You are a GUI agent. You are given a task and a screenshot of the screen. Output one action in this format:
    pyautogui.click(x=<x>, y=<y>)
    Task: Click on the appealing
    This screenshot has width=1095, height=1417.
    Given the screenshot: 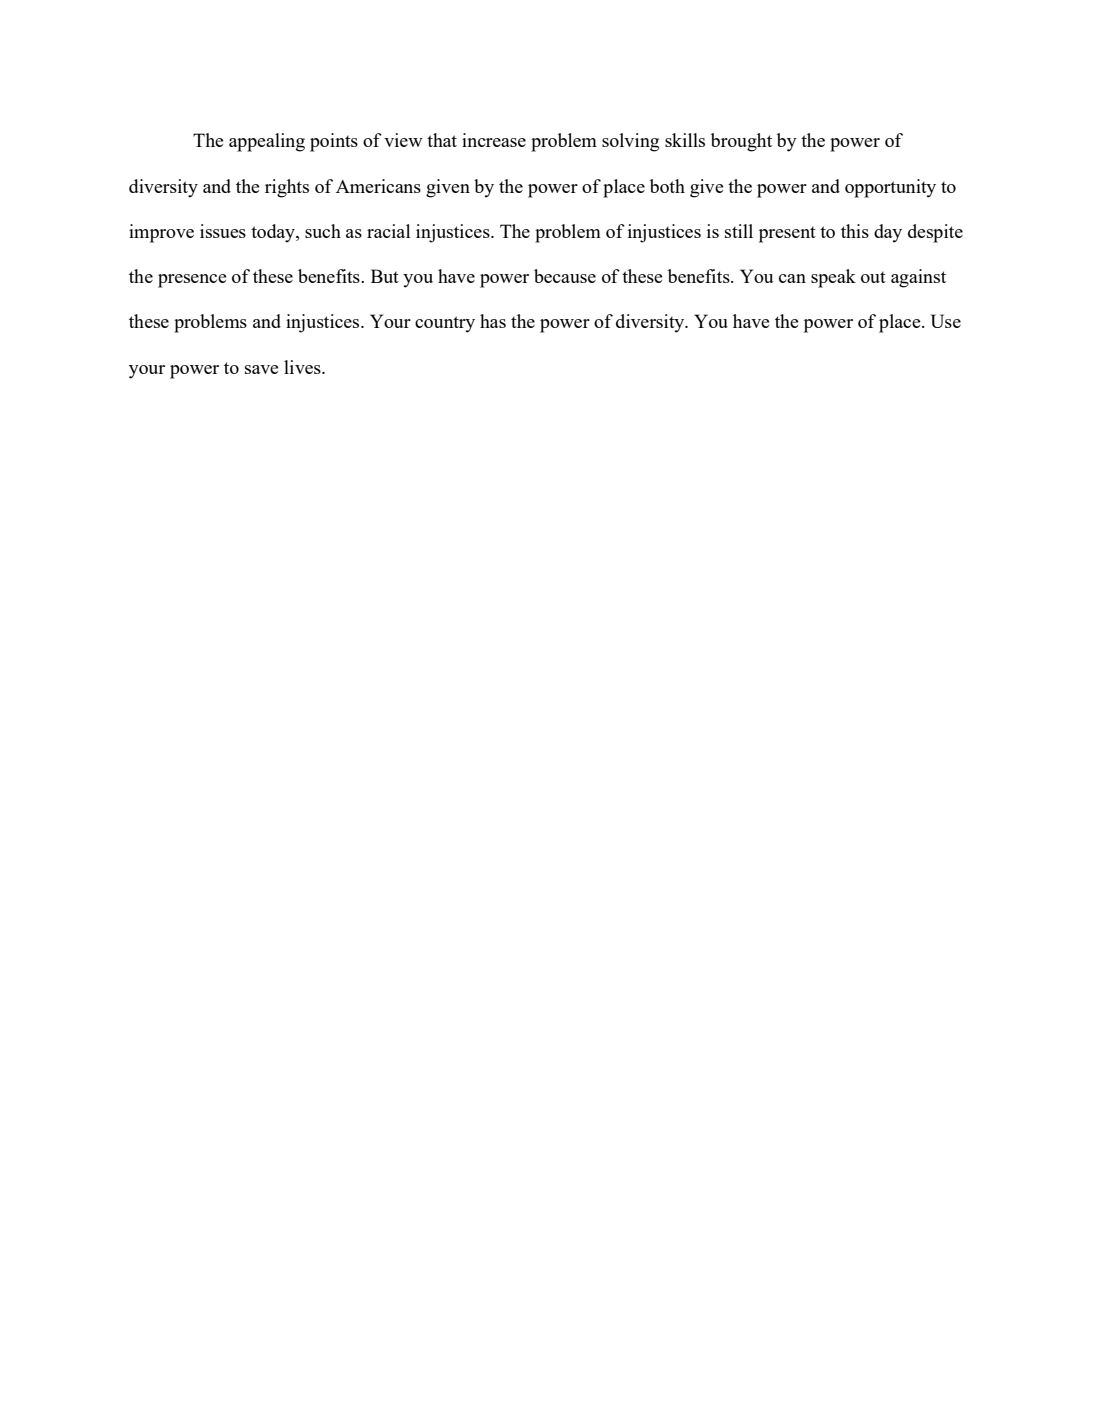 What is the action you would take?
    pyautogui.click(x=267, y=142)
